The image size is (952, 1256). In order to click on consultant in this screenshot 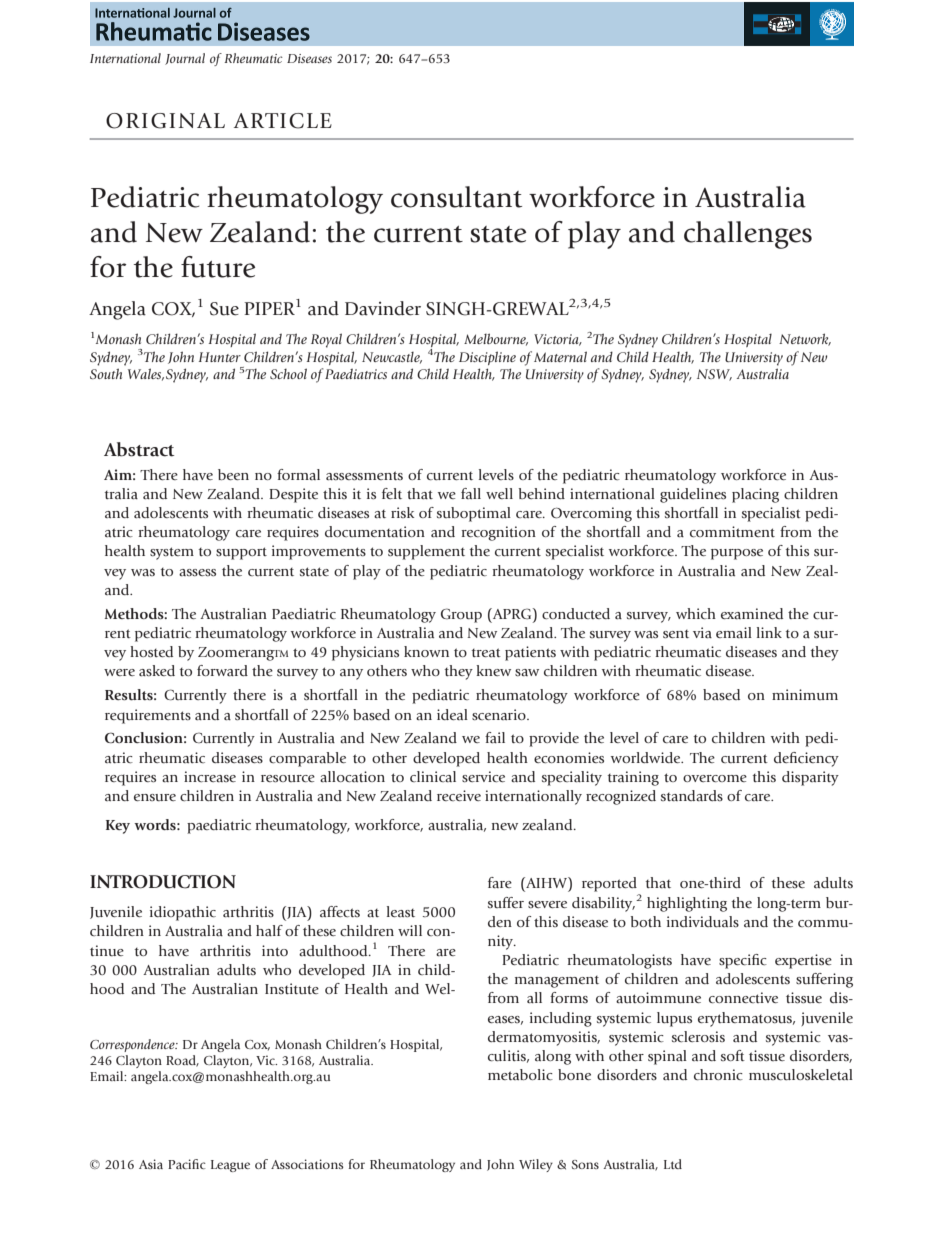, I will do `click(456, 197)`.
